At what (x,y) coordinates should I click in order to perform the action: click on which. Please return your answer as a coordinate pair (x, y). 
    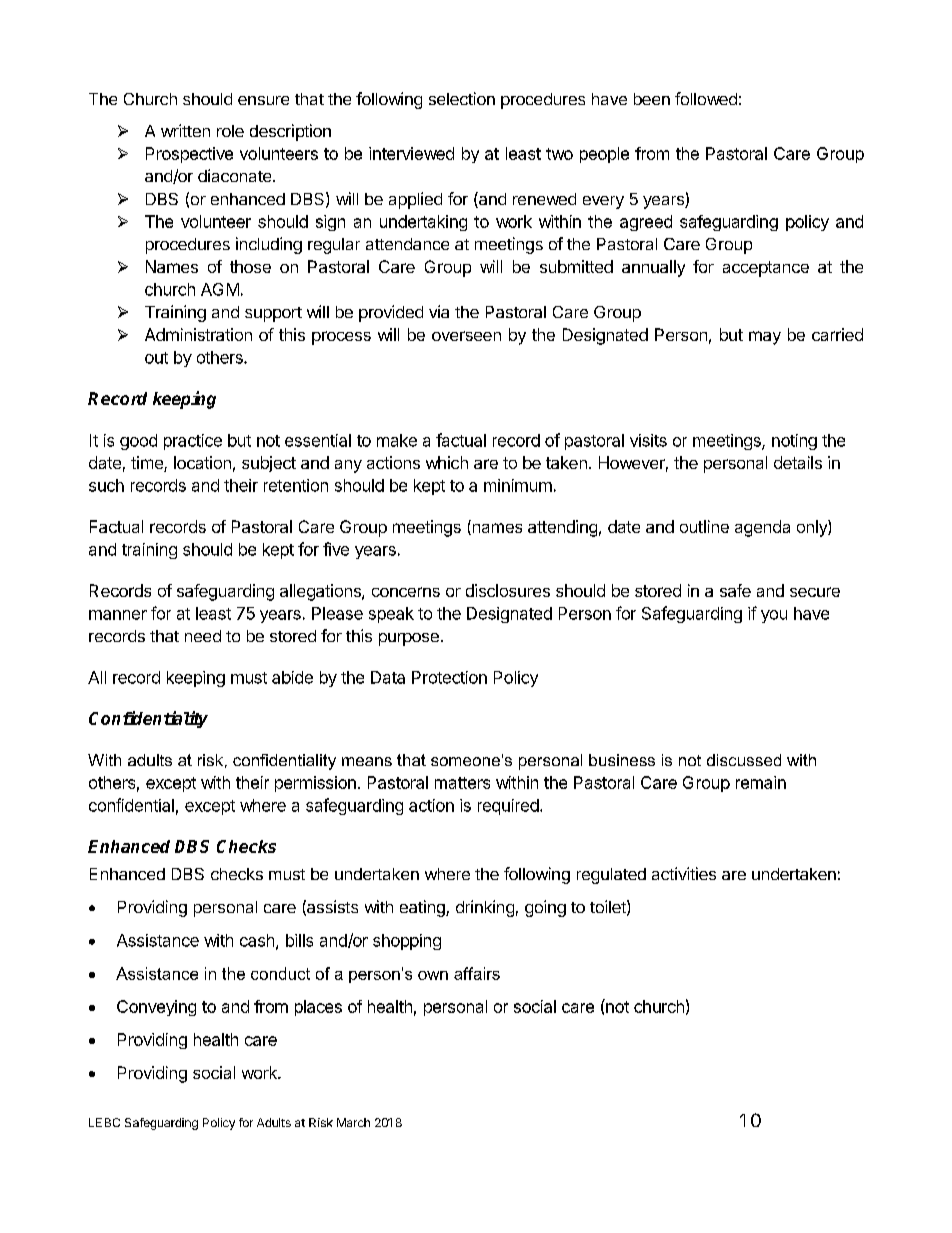
    Looking at the image, I should click on (447, 462).
